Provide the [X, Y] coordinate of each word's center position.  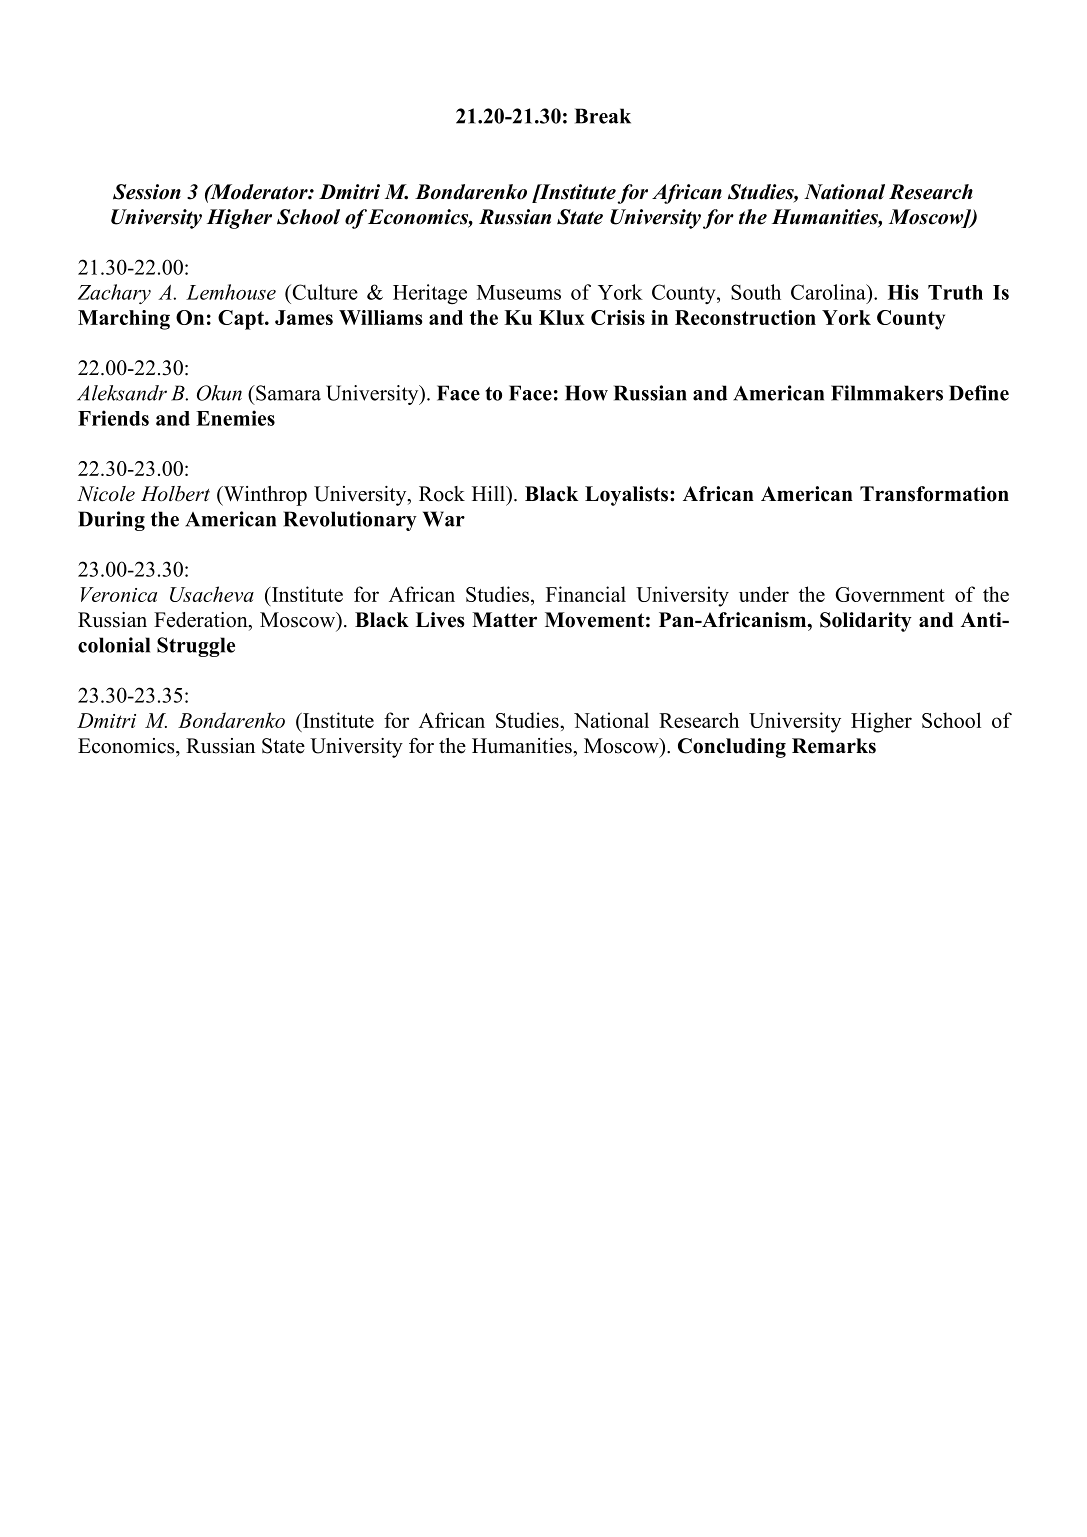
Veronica [119, 594]
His [903, 292]
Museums [519, 292]
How [586, 393]
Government [890, 594]
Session [147, 192]
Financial [586, 594]
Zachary [114, 294]
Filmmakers [887, 393]
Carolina [829, 292]
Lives [440, 620]
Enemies [235, 418]
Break [603, 116]
